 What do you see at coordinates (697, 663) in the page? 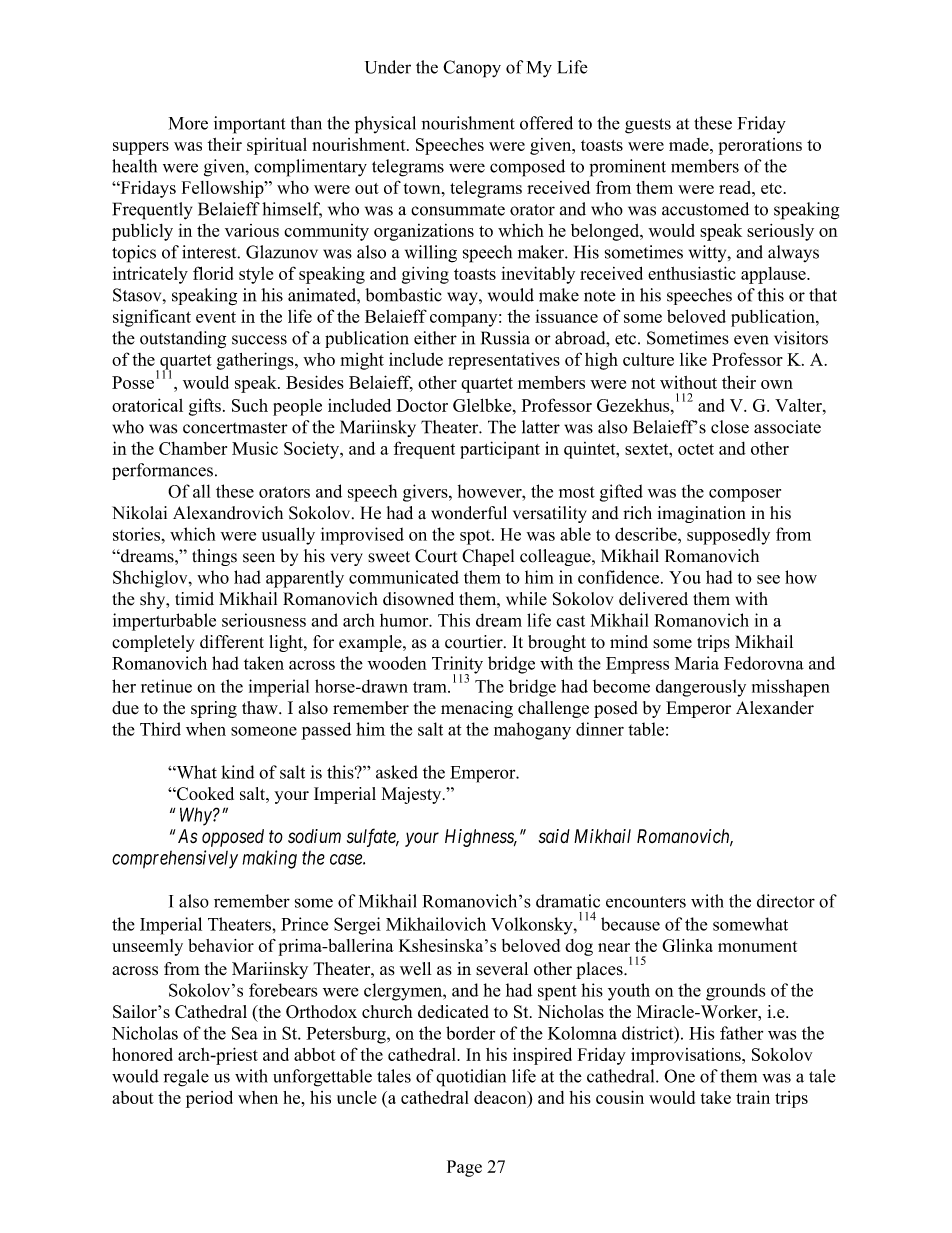
I see `Maria` at bounding box center [697, 663].
